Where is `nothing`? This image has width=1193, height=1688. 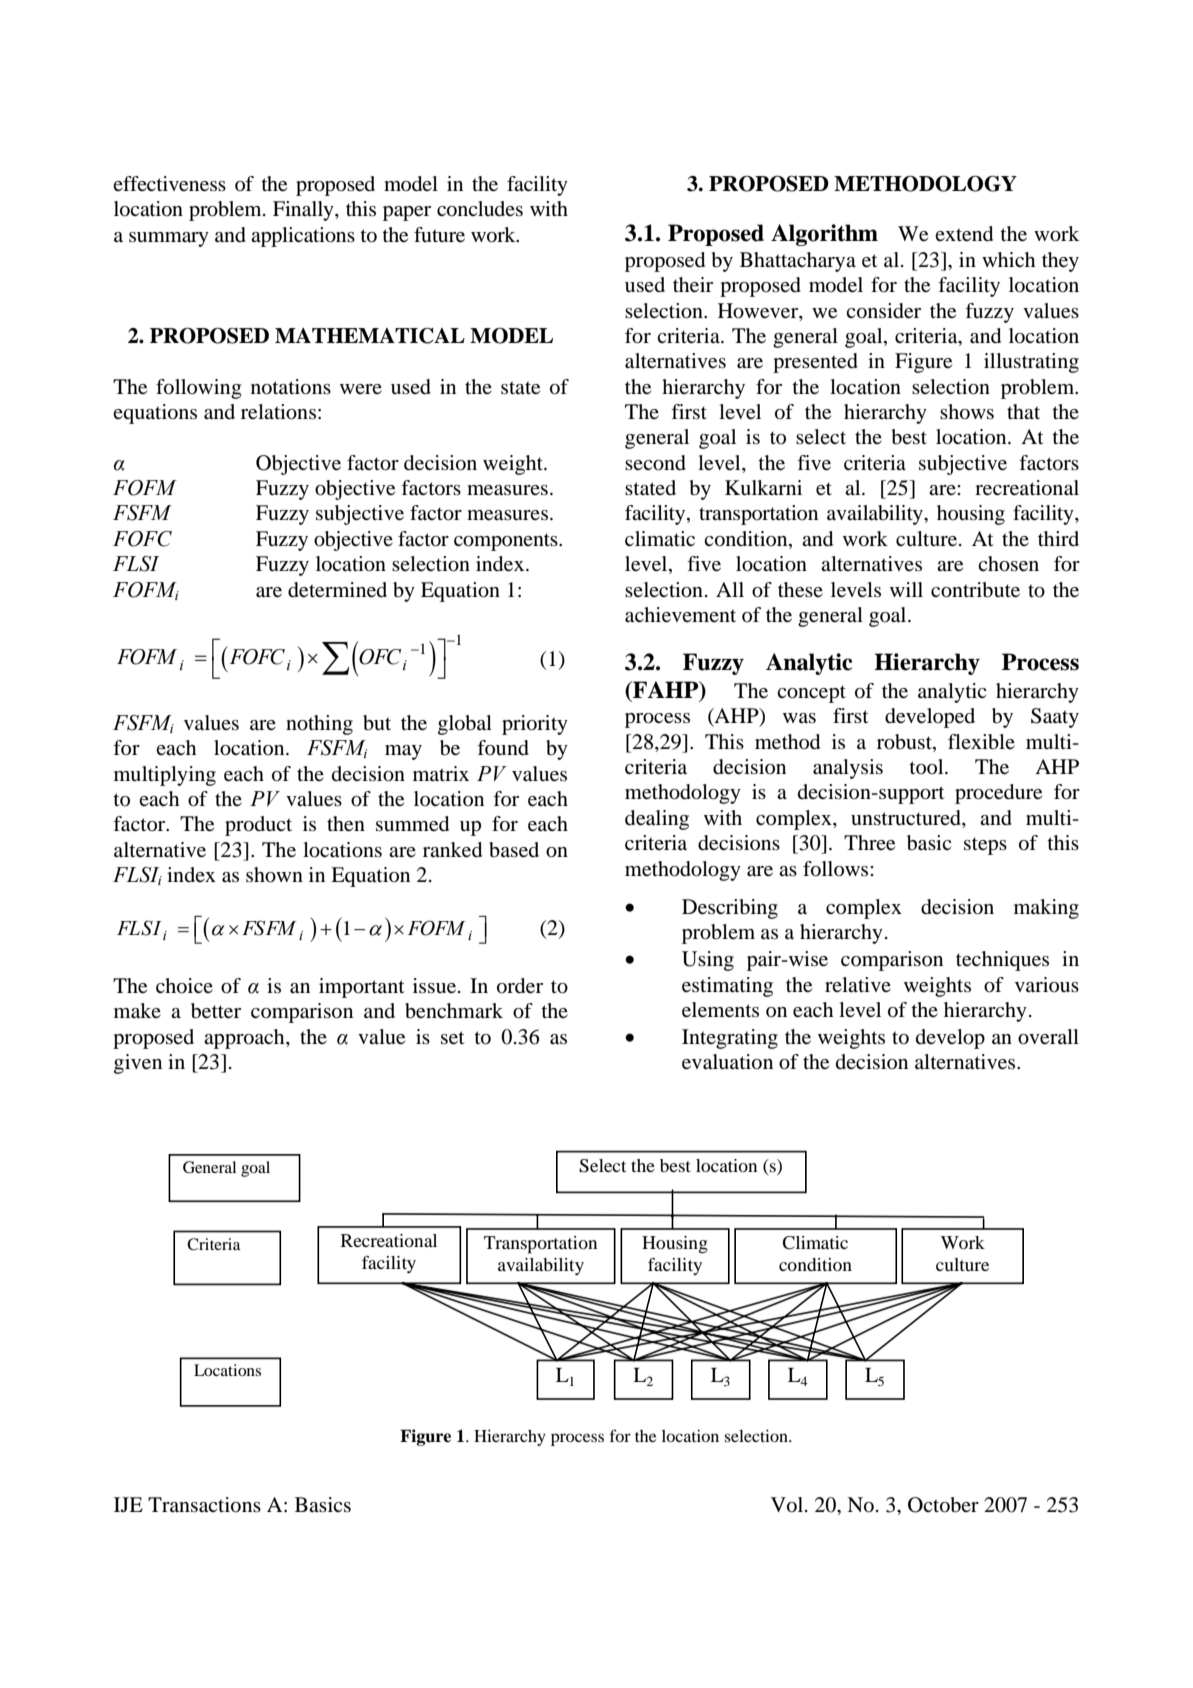
nothing is located at coordinates (319, 725).
